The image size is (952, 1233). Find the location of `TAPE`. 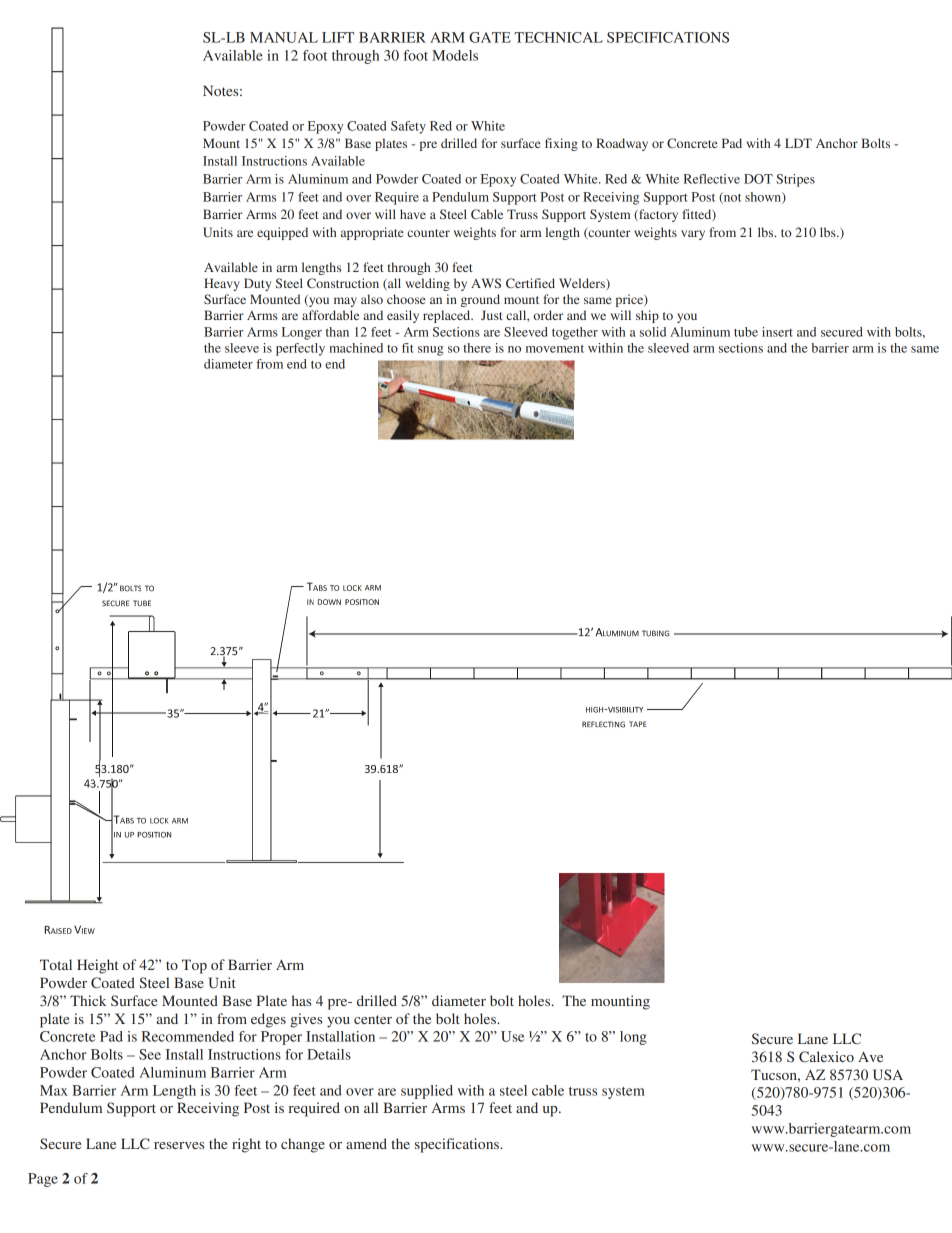

TAPE is located at coordinates (638, 724).
